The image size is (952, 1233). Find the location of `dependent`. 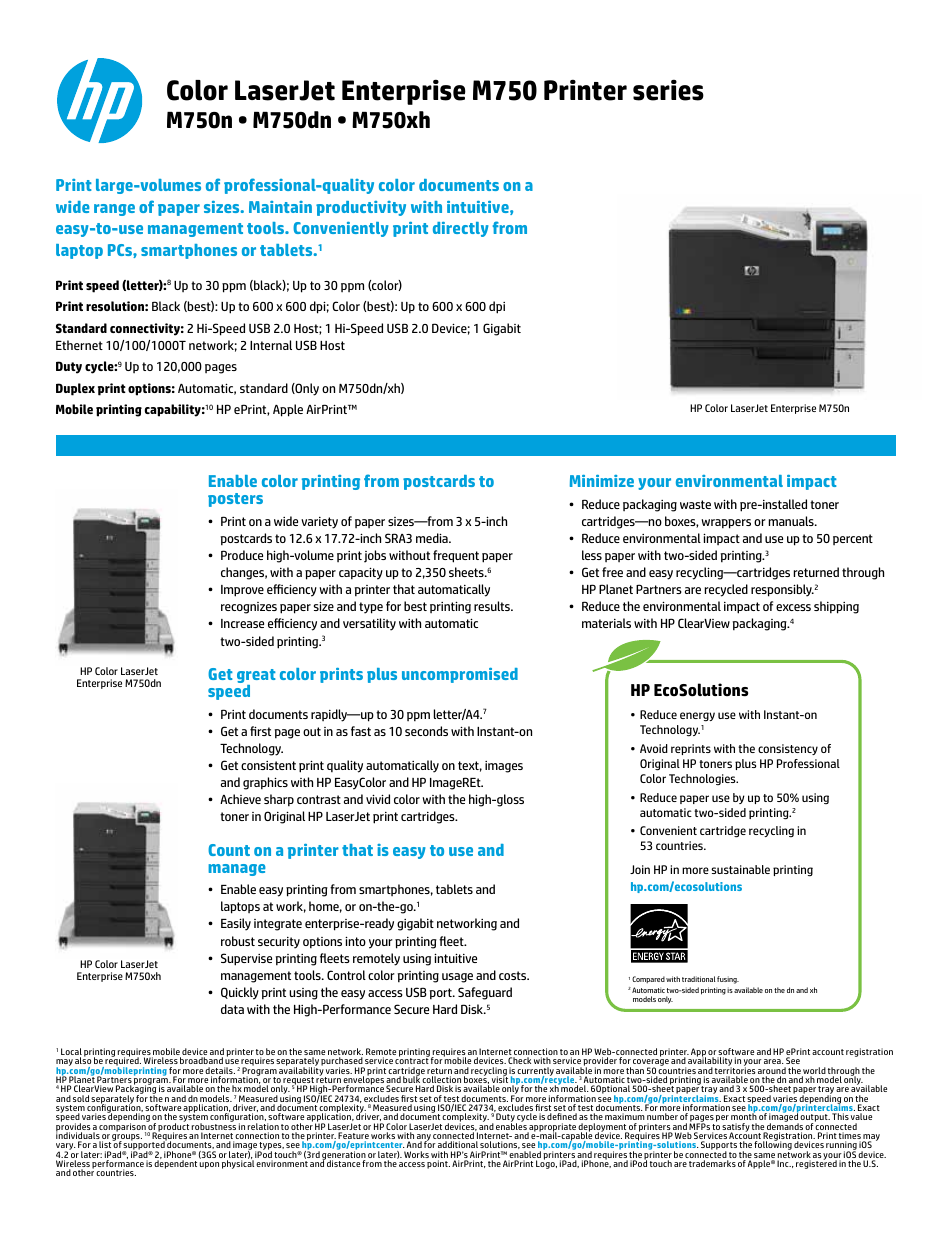

dependent is located at coordinates (175, 1163).
